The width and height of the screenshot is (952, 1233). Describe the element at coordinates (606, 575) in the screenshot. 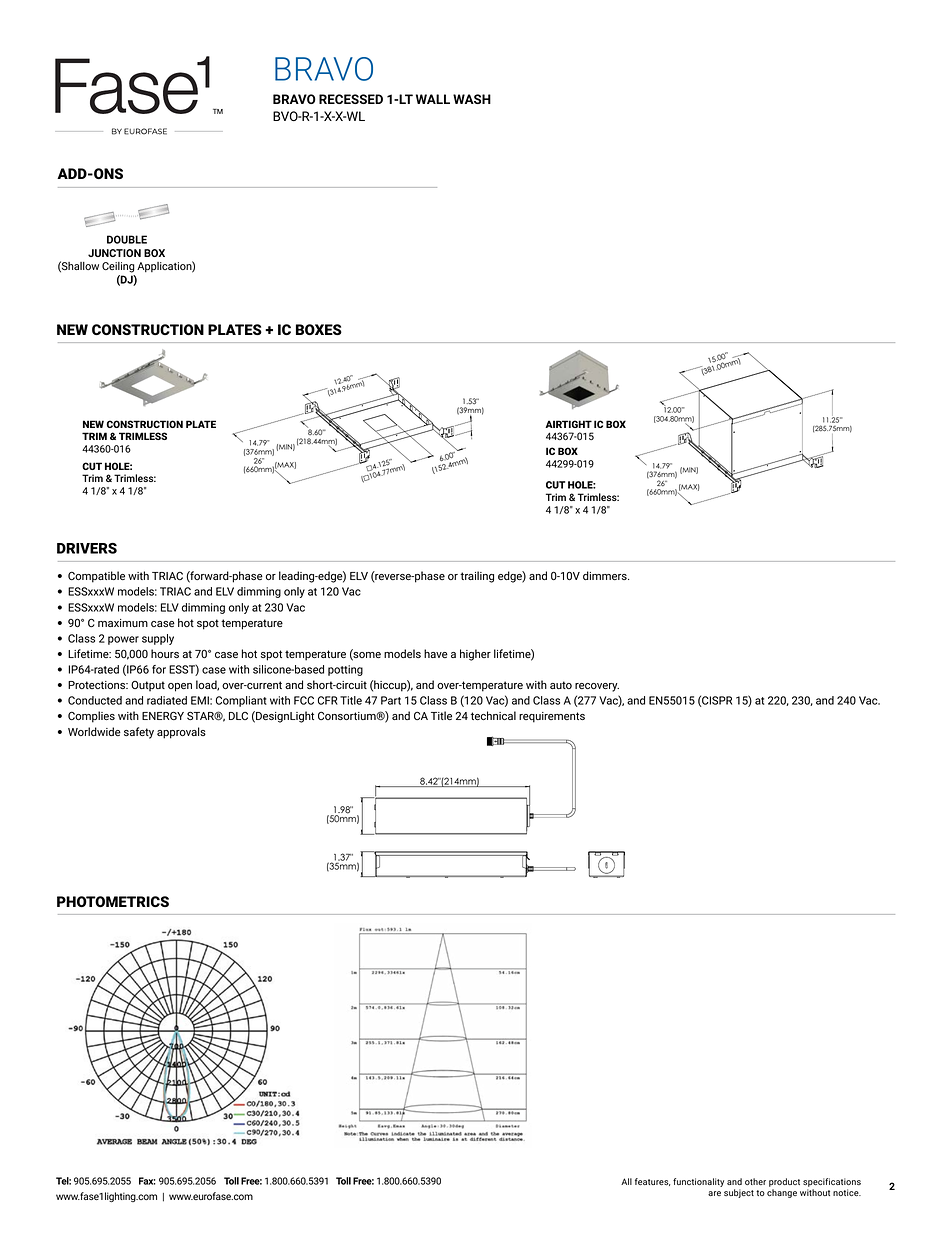

I see `dimmers` at that location.
